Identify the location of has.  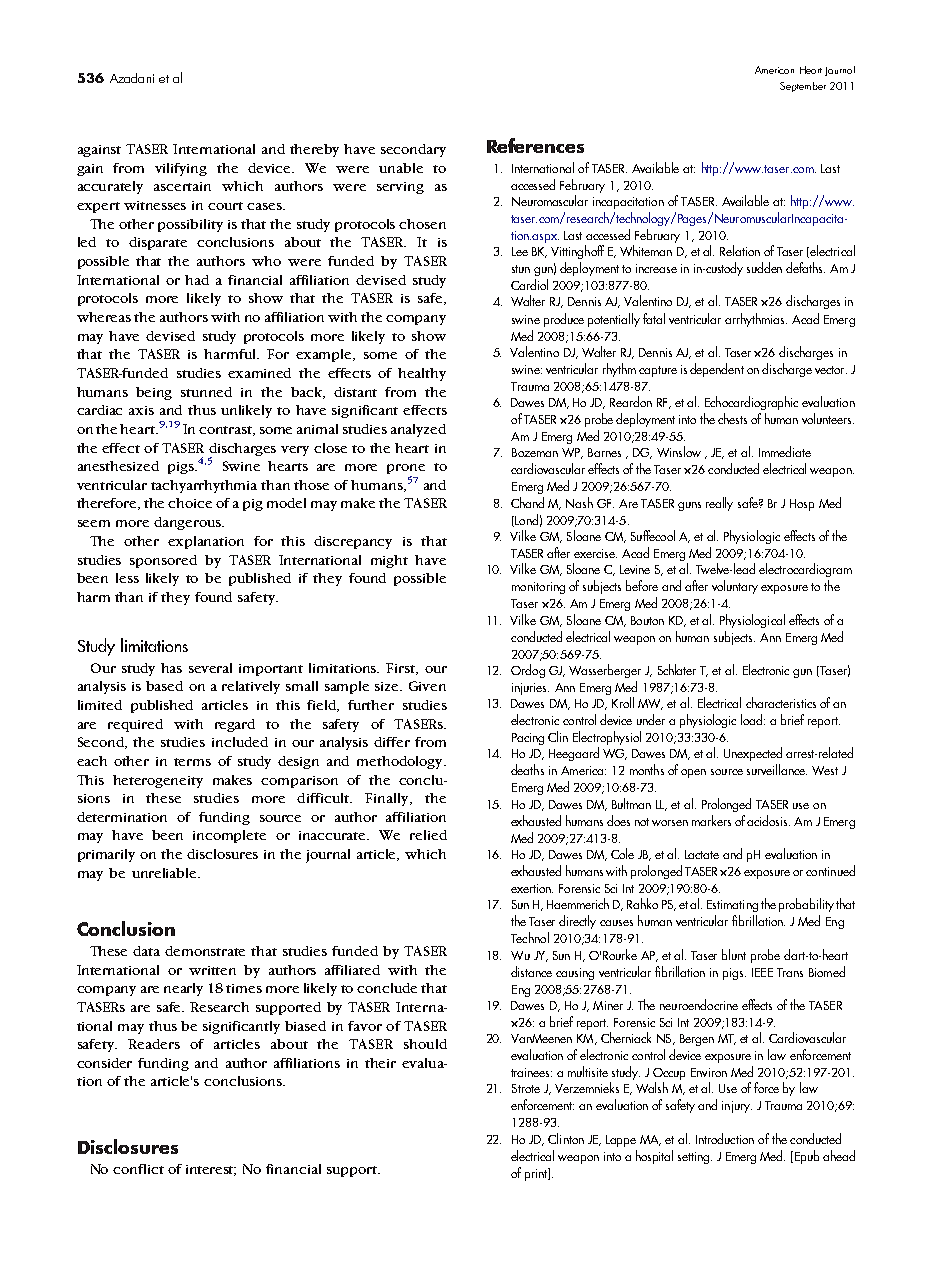
(171, 668).
